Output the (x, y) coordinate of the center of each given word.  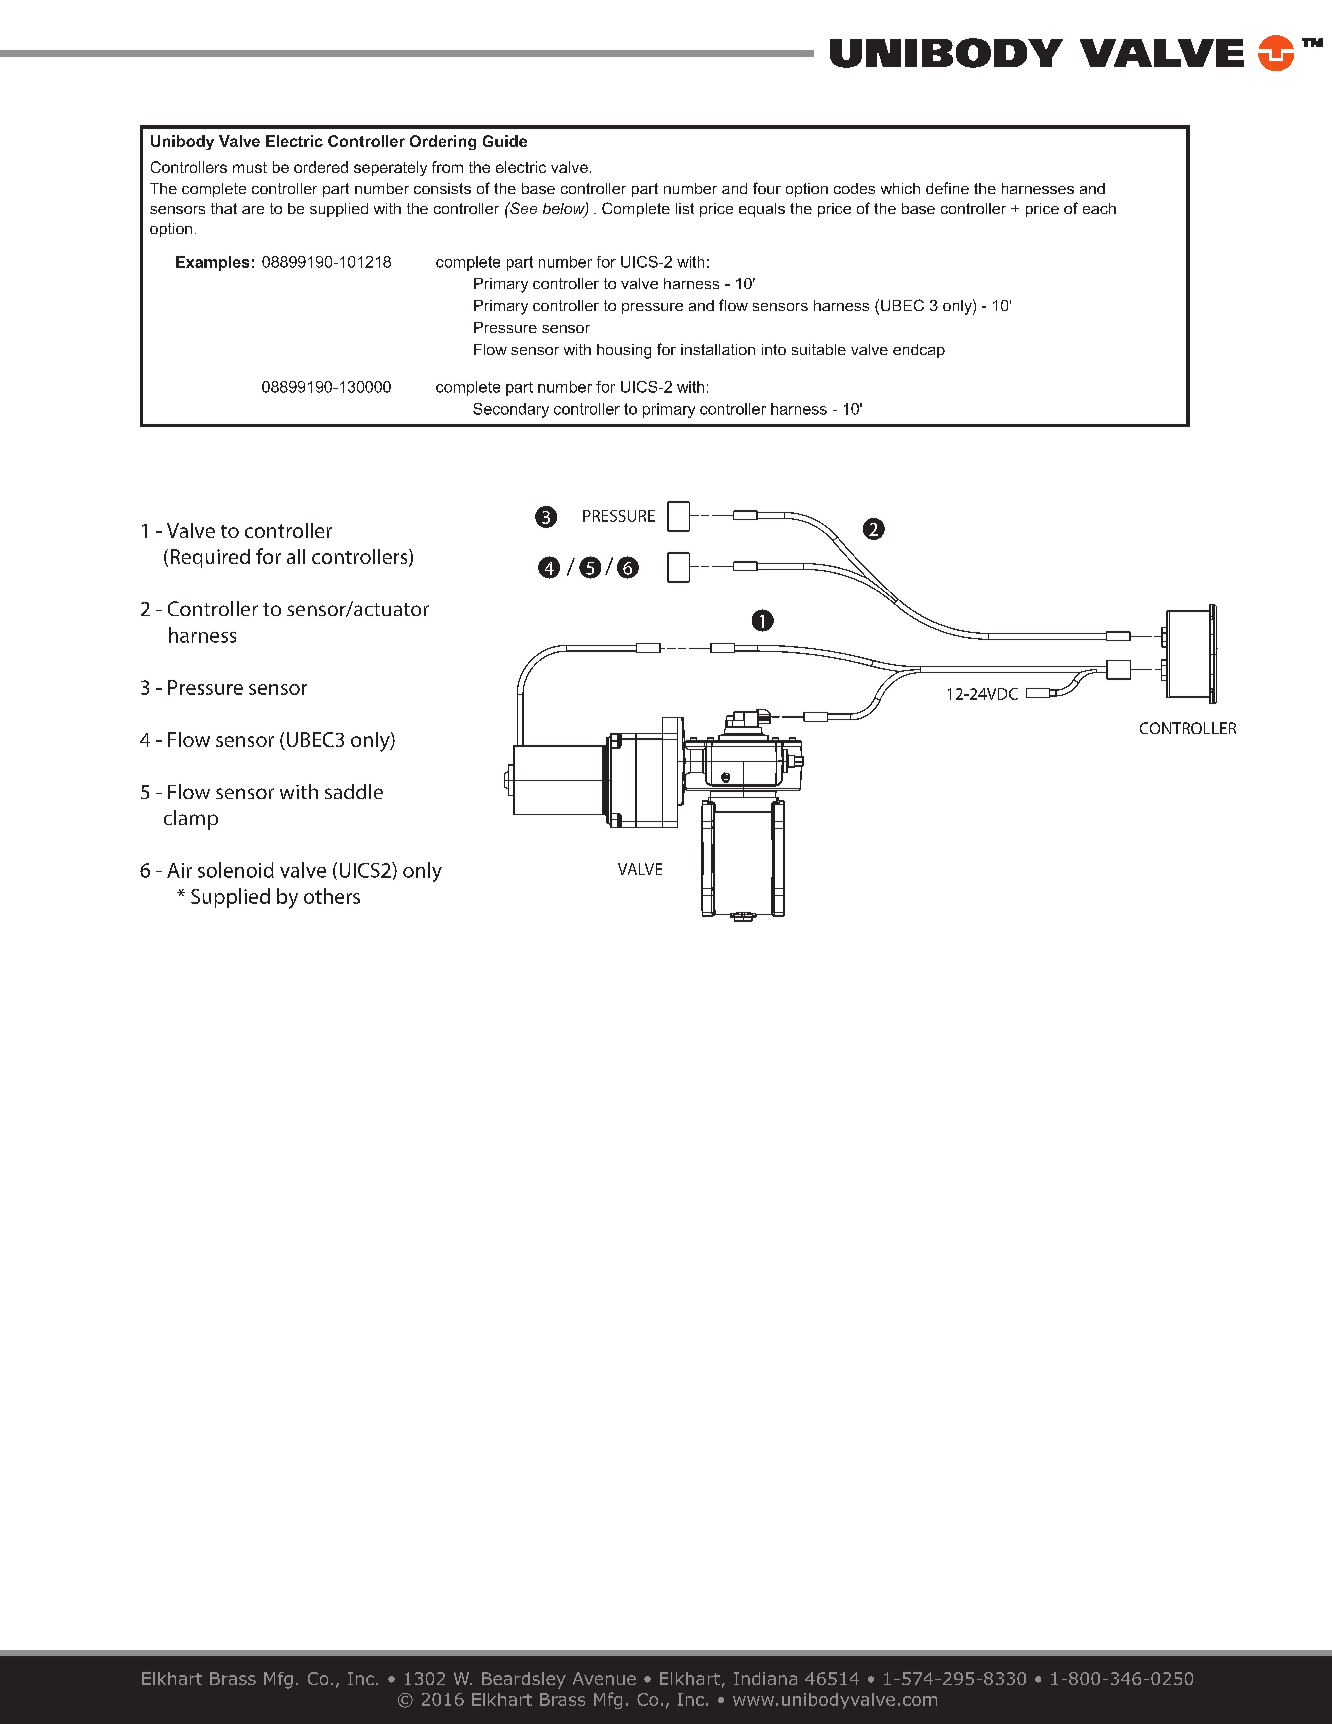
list (685, 208)
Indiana (765, 1678)
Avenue (604, 1678)
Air (179, 870)
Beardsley (524, 1680)
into (774, 349)
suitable (819, 349)
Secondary (511, 410)
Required (210, 558)
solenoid (236, 870)
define (947, 188)
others (332, 896)
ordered (321, 167)
